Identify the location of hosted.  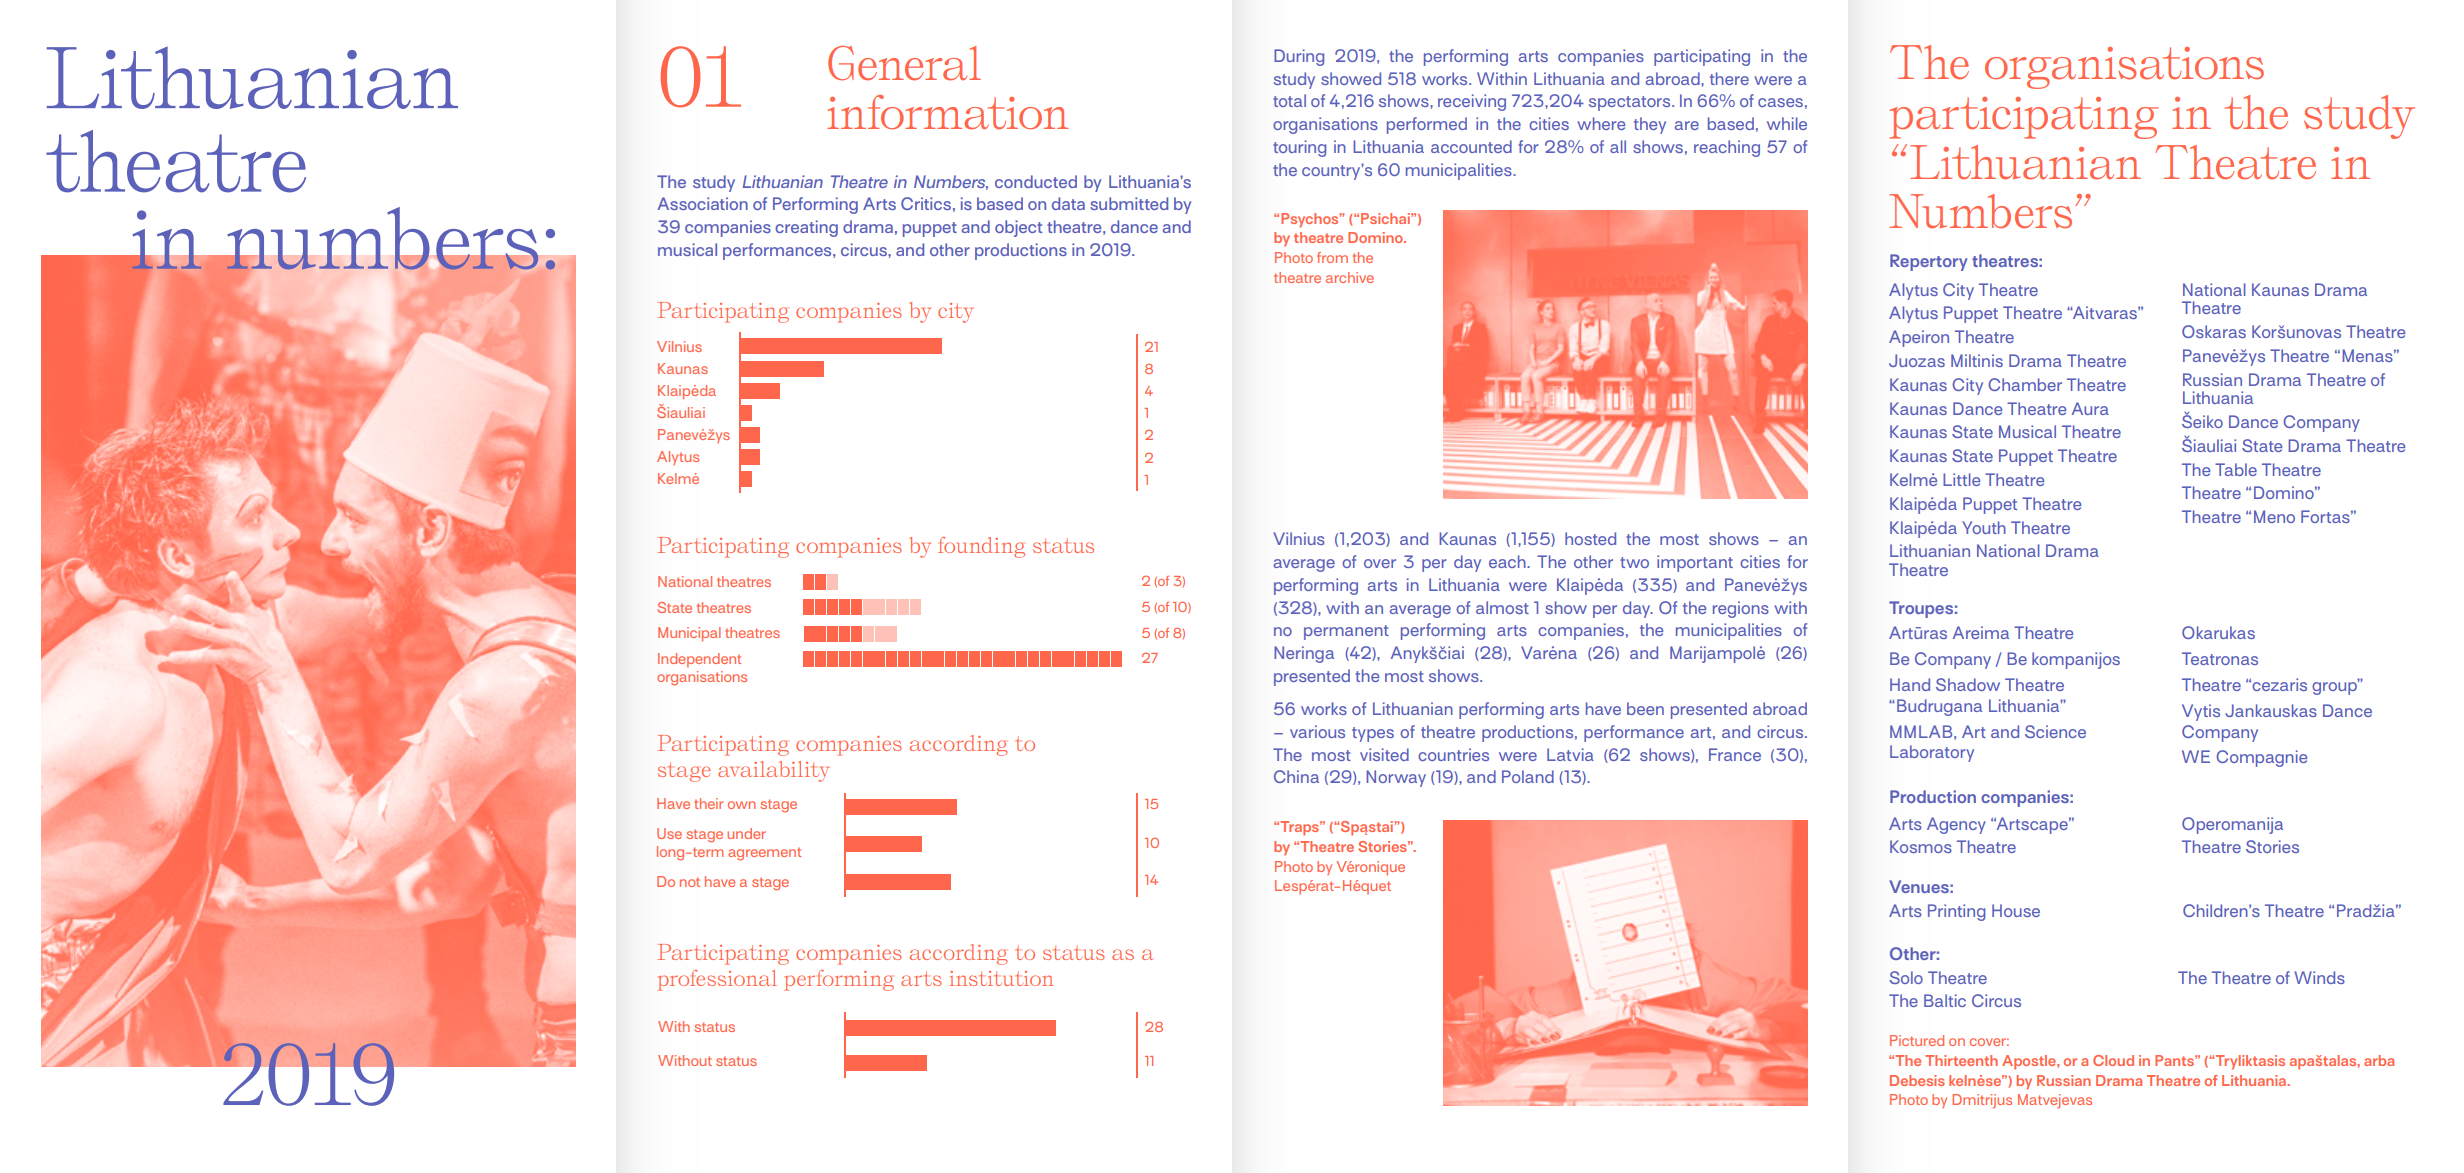
(1590, 538).
